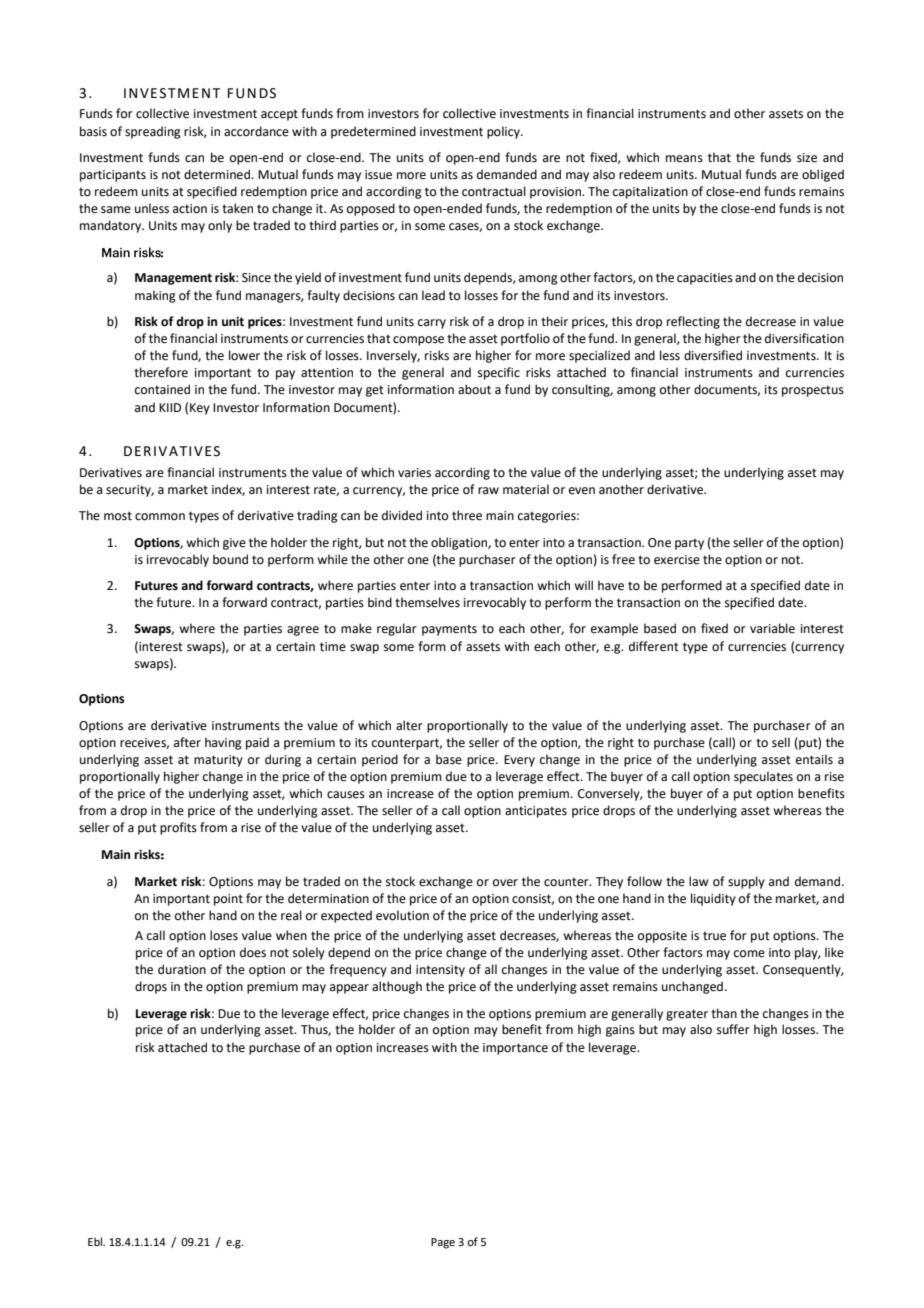 The width and height of the screenshot is (924, 1308). I want to click on spreading, so click(153, 132).
